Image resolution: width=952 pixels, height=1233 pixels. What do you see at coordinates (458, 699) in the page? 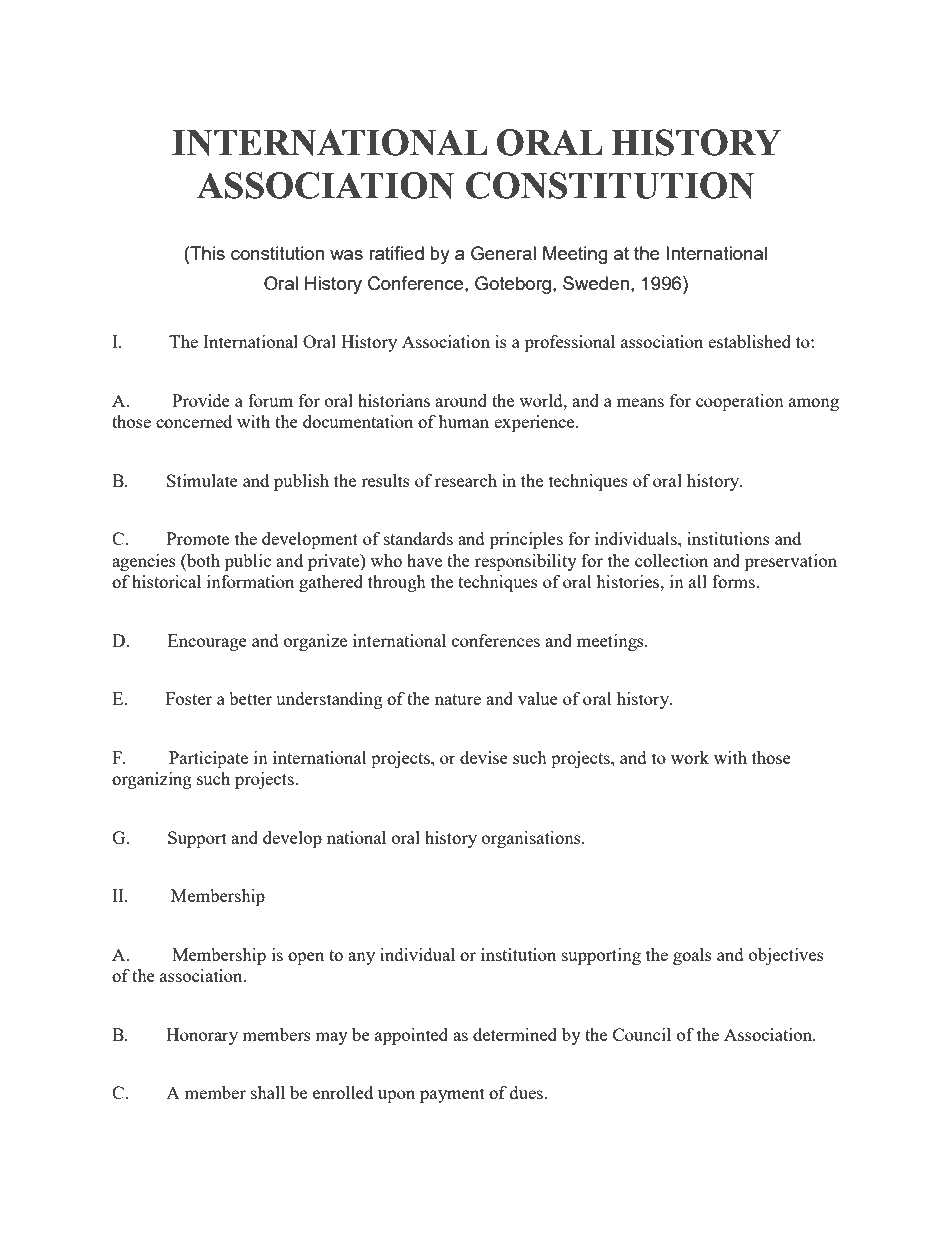
I see `nature` at bounding box center [458, 699].
